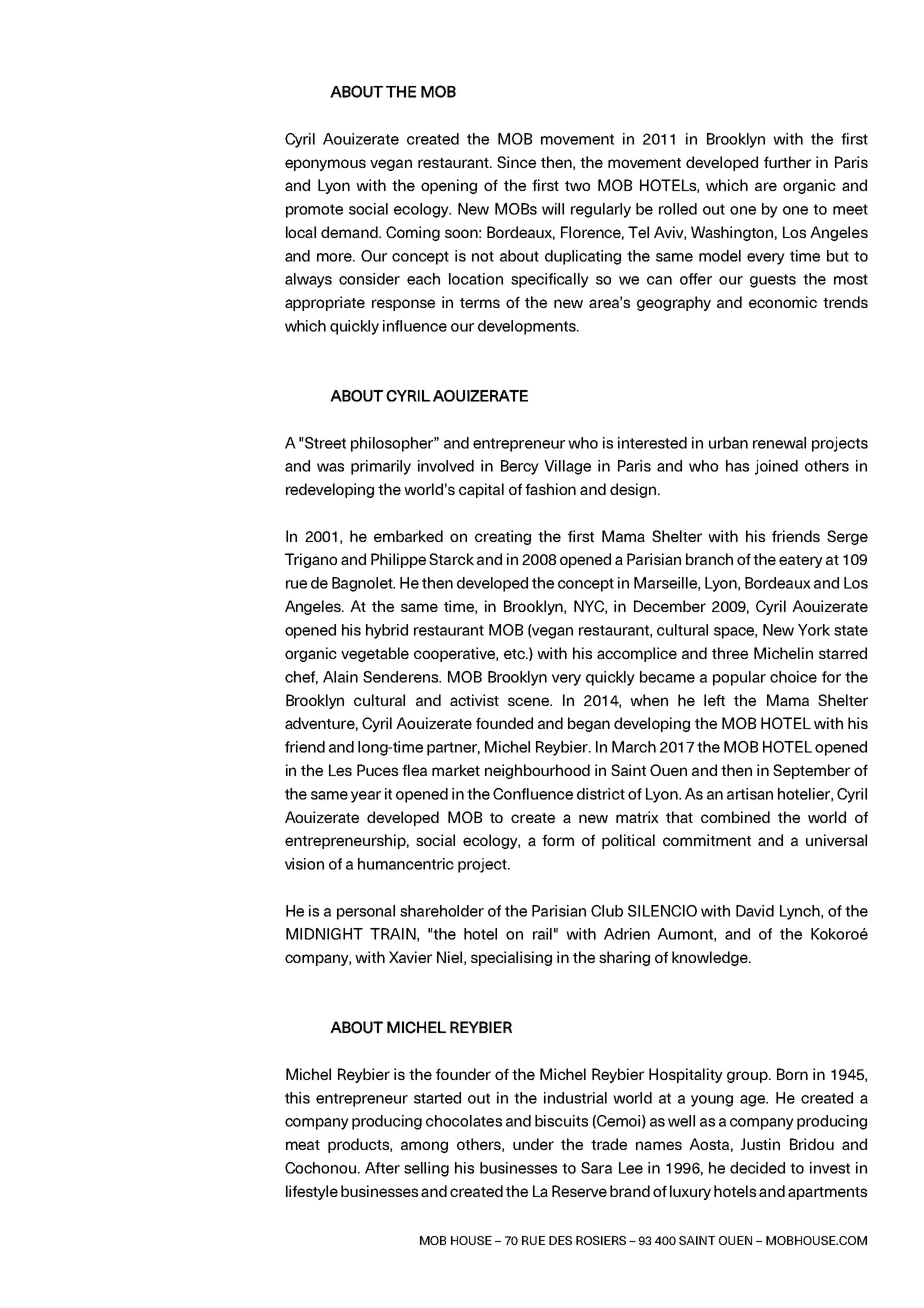 The image size is (924, 1308). I want to click on began, so click(589, 724).
